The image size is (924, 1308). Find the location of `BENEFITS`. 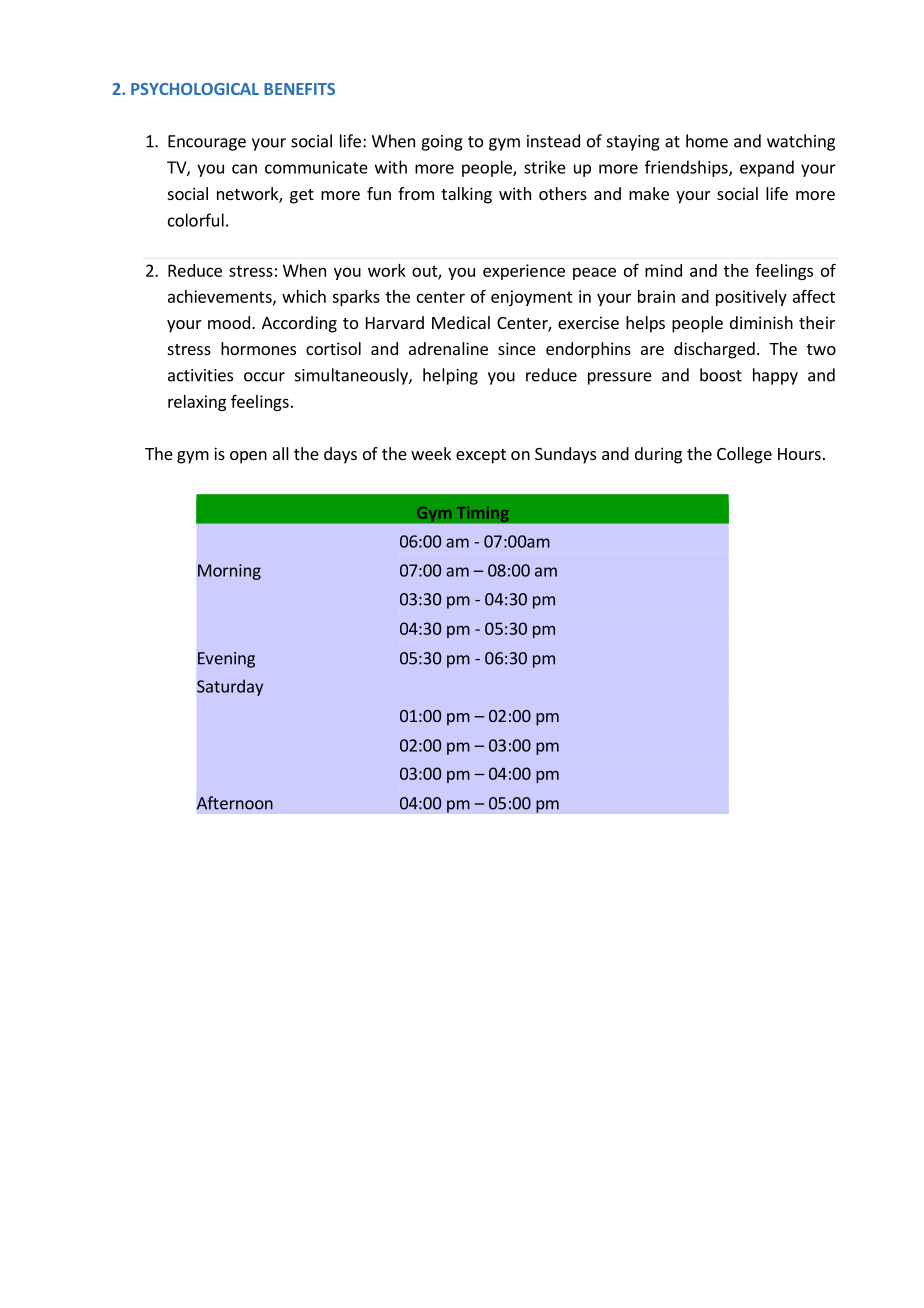

BENEFITS is located at coordinates (299, 89).
